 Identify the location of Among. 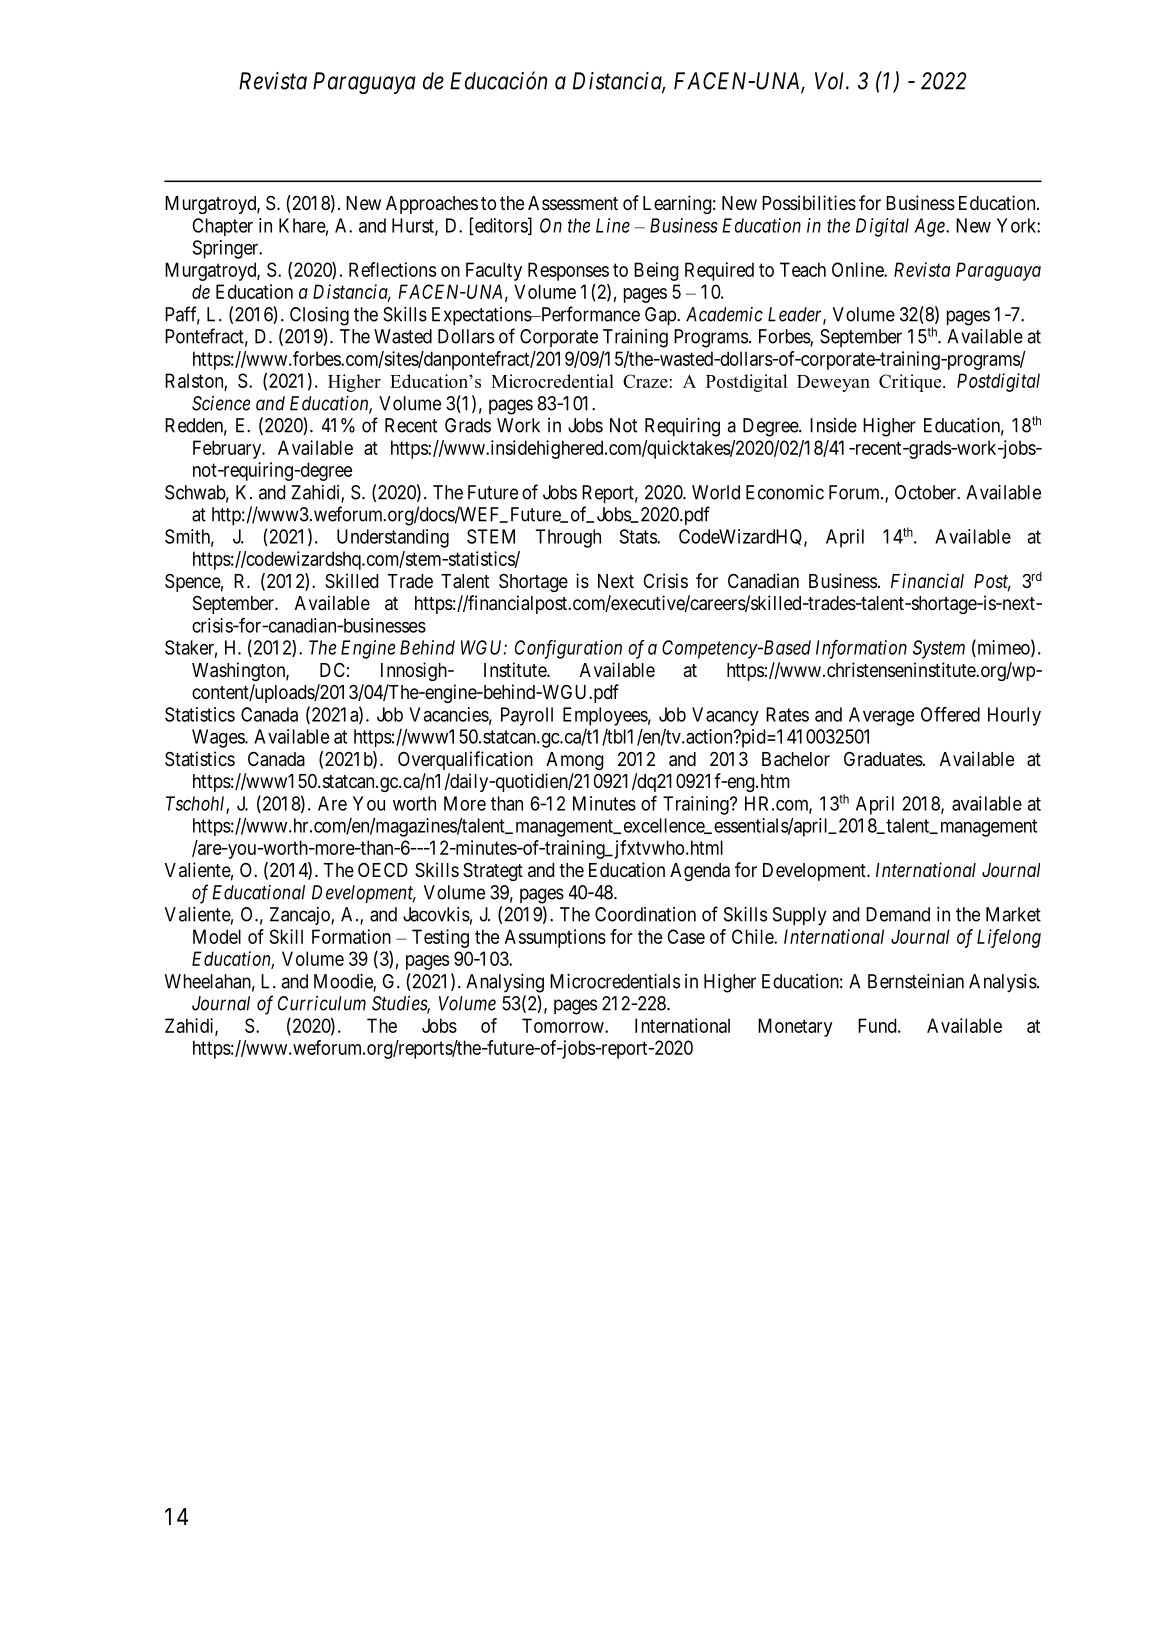
(575, 761).
